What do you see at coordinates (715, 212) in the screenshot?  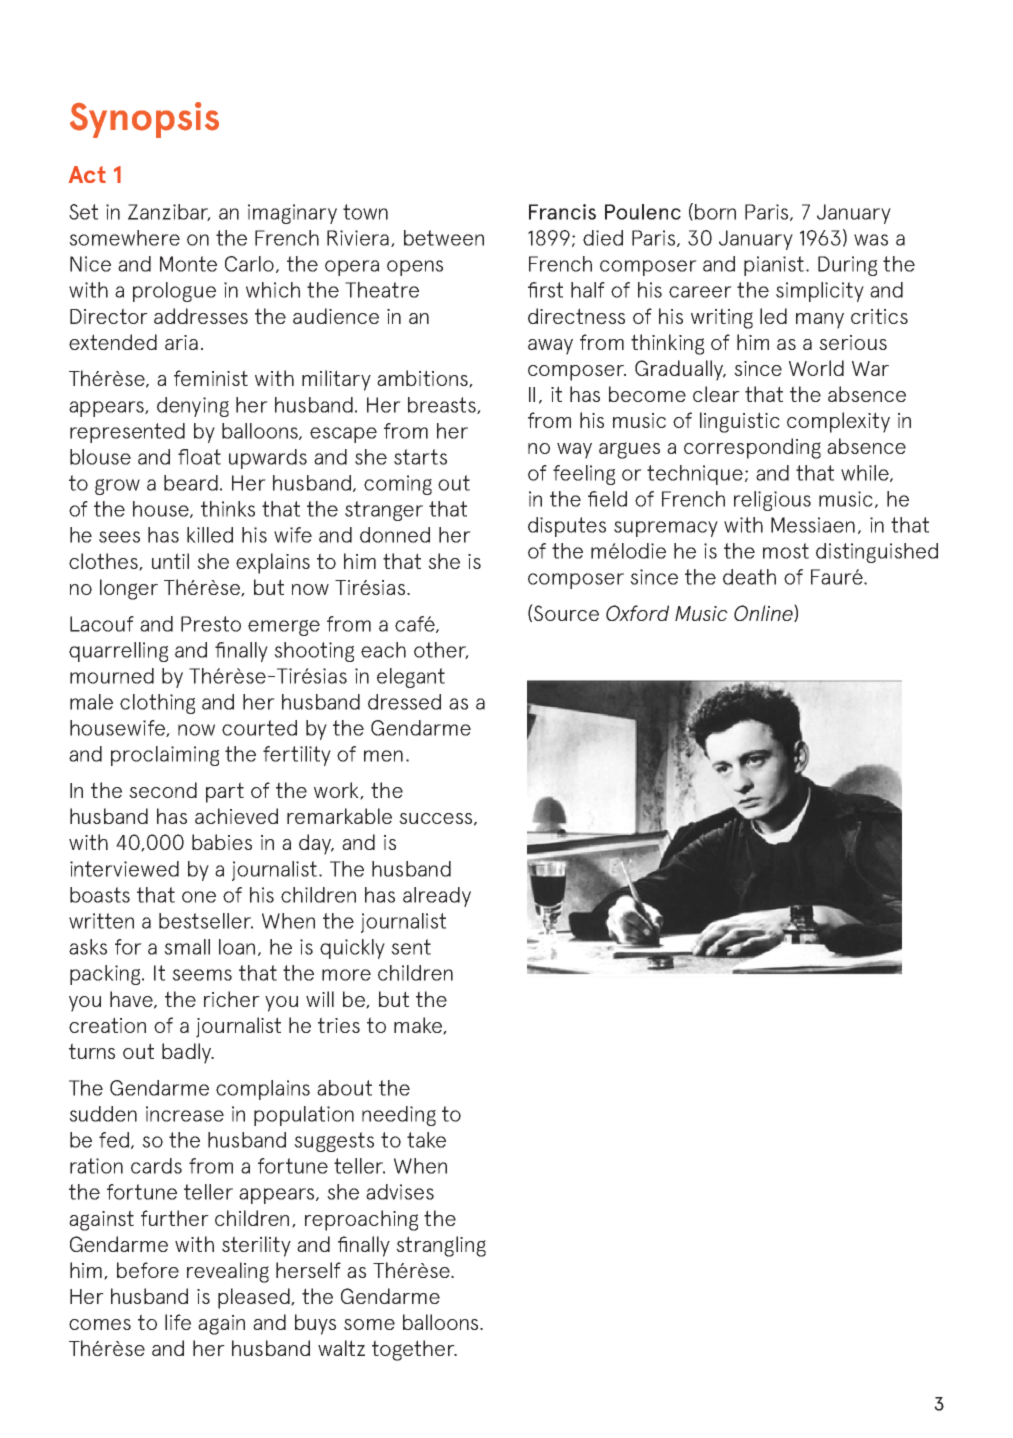 I see `born` at bounding box center [715, 212].
